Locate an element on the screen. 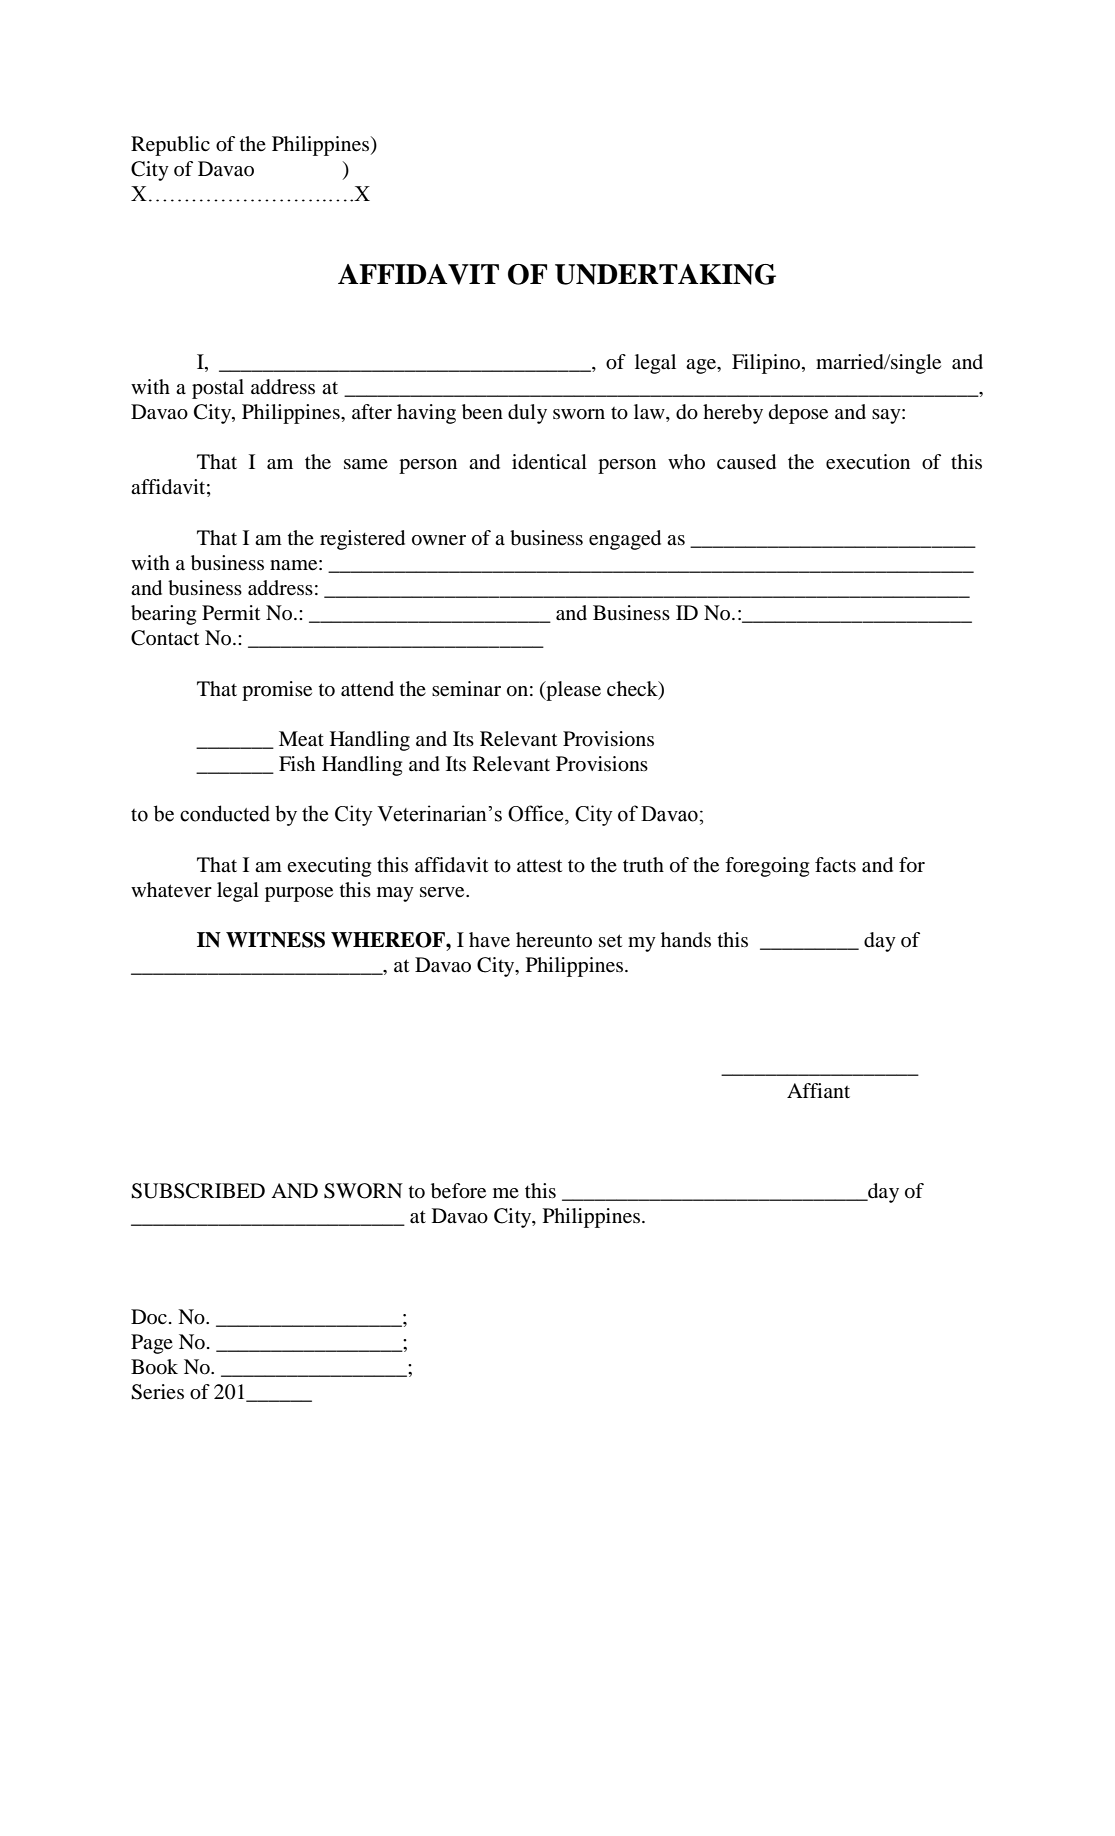 Image resolution: width=1115 pixels, height=1836 pixels. Office is located at coordinates (537, 813).
